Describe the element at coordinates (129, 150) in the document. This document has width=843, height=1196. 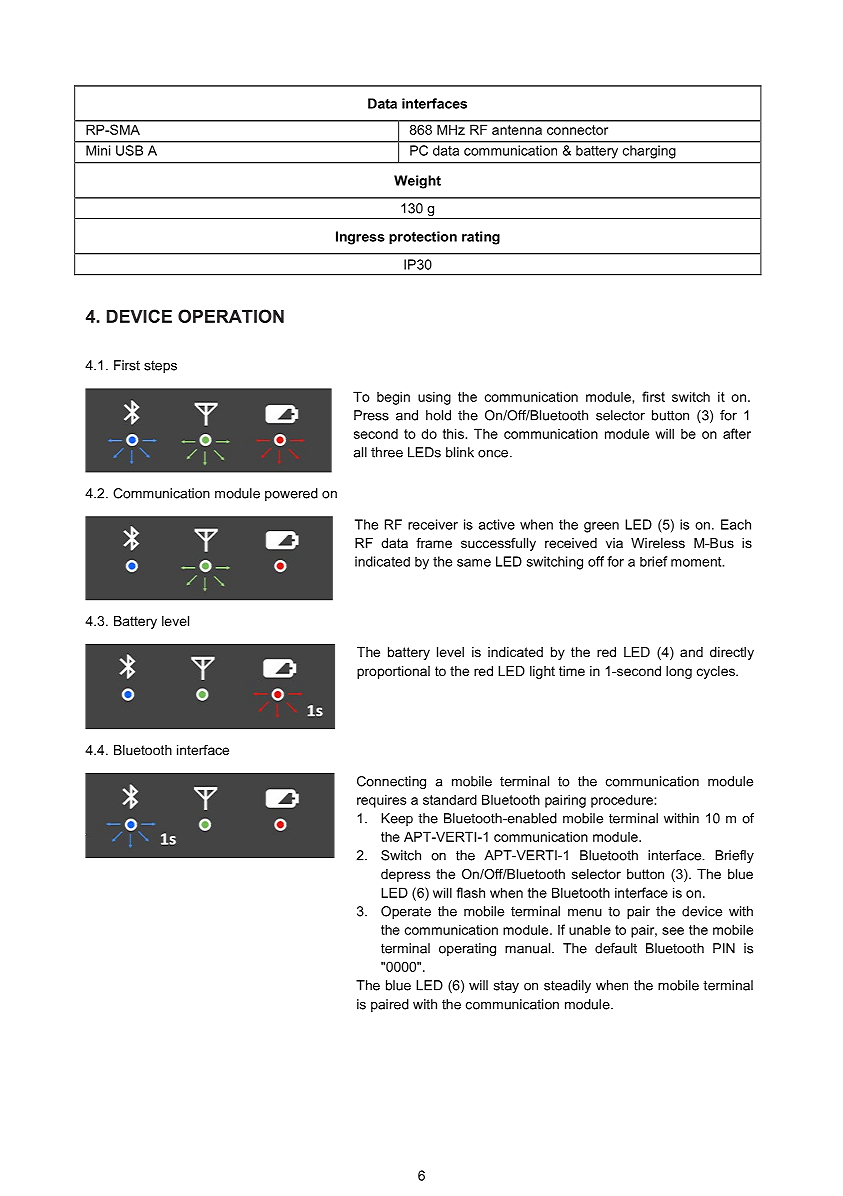
I see `USB` at that location.
